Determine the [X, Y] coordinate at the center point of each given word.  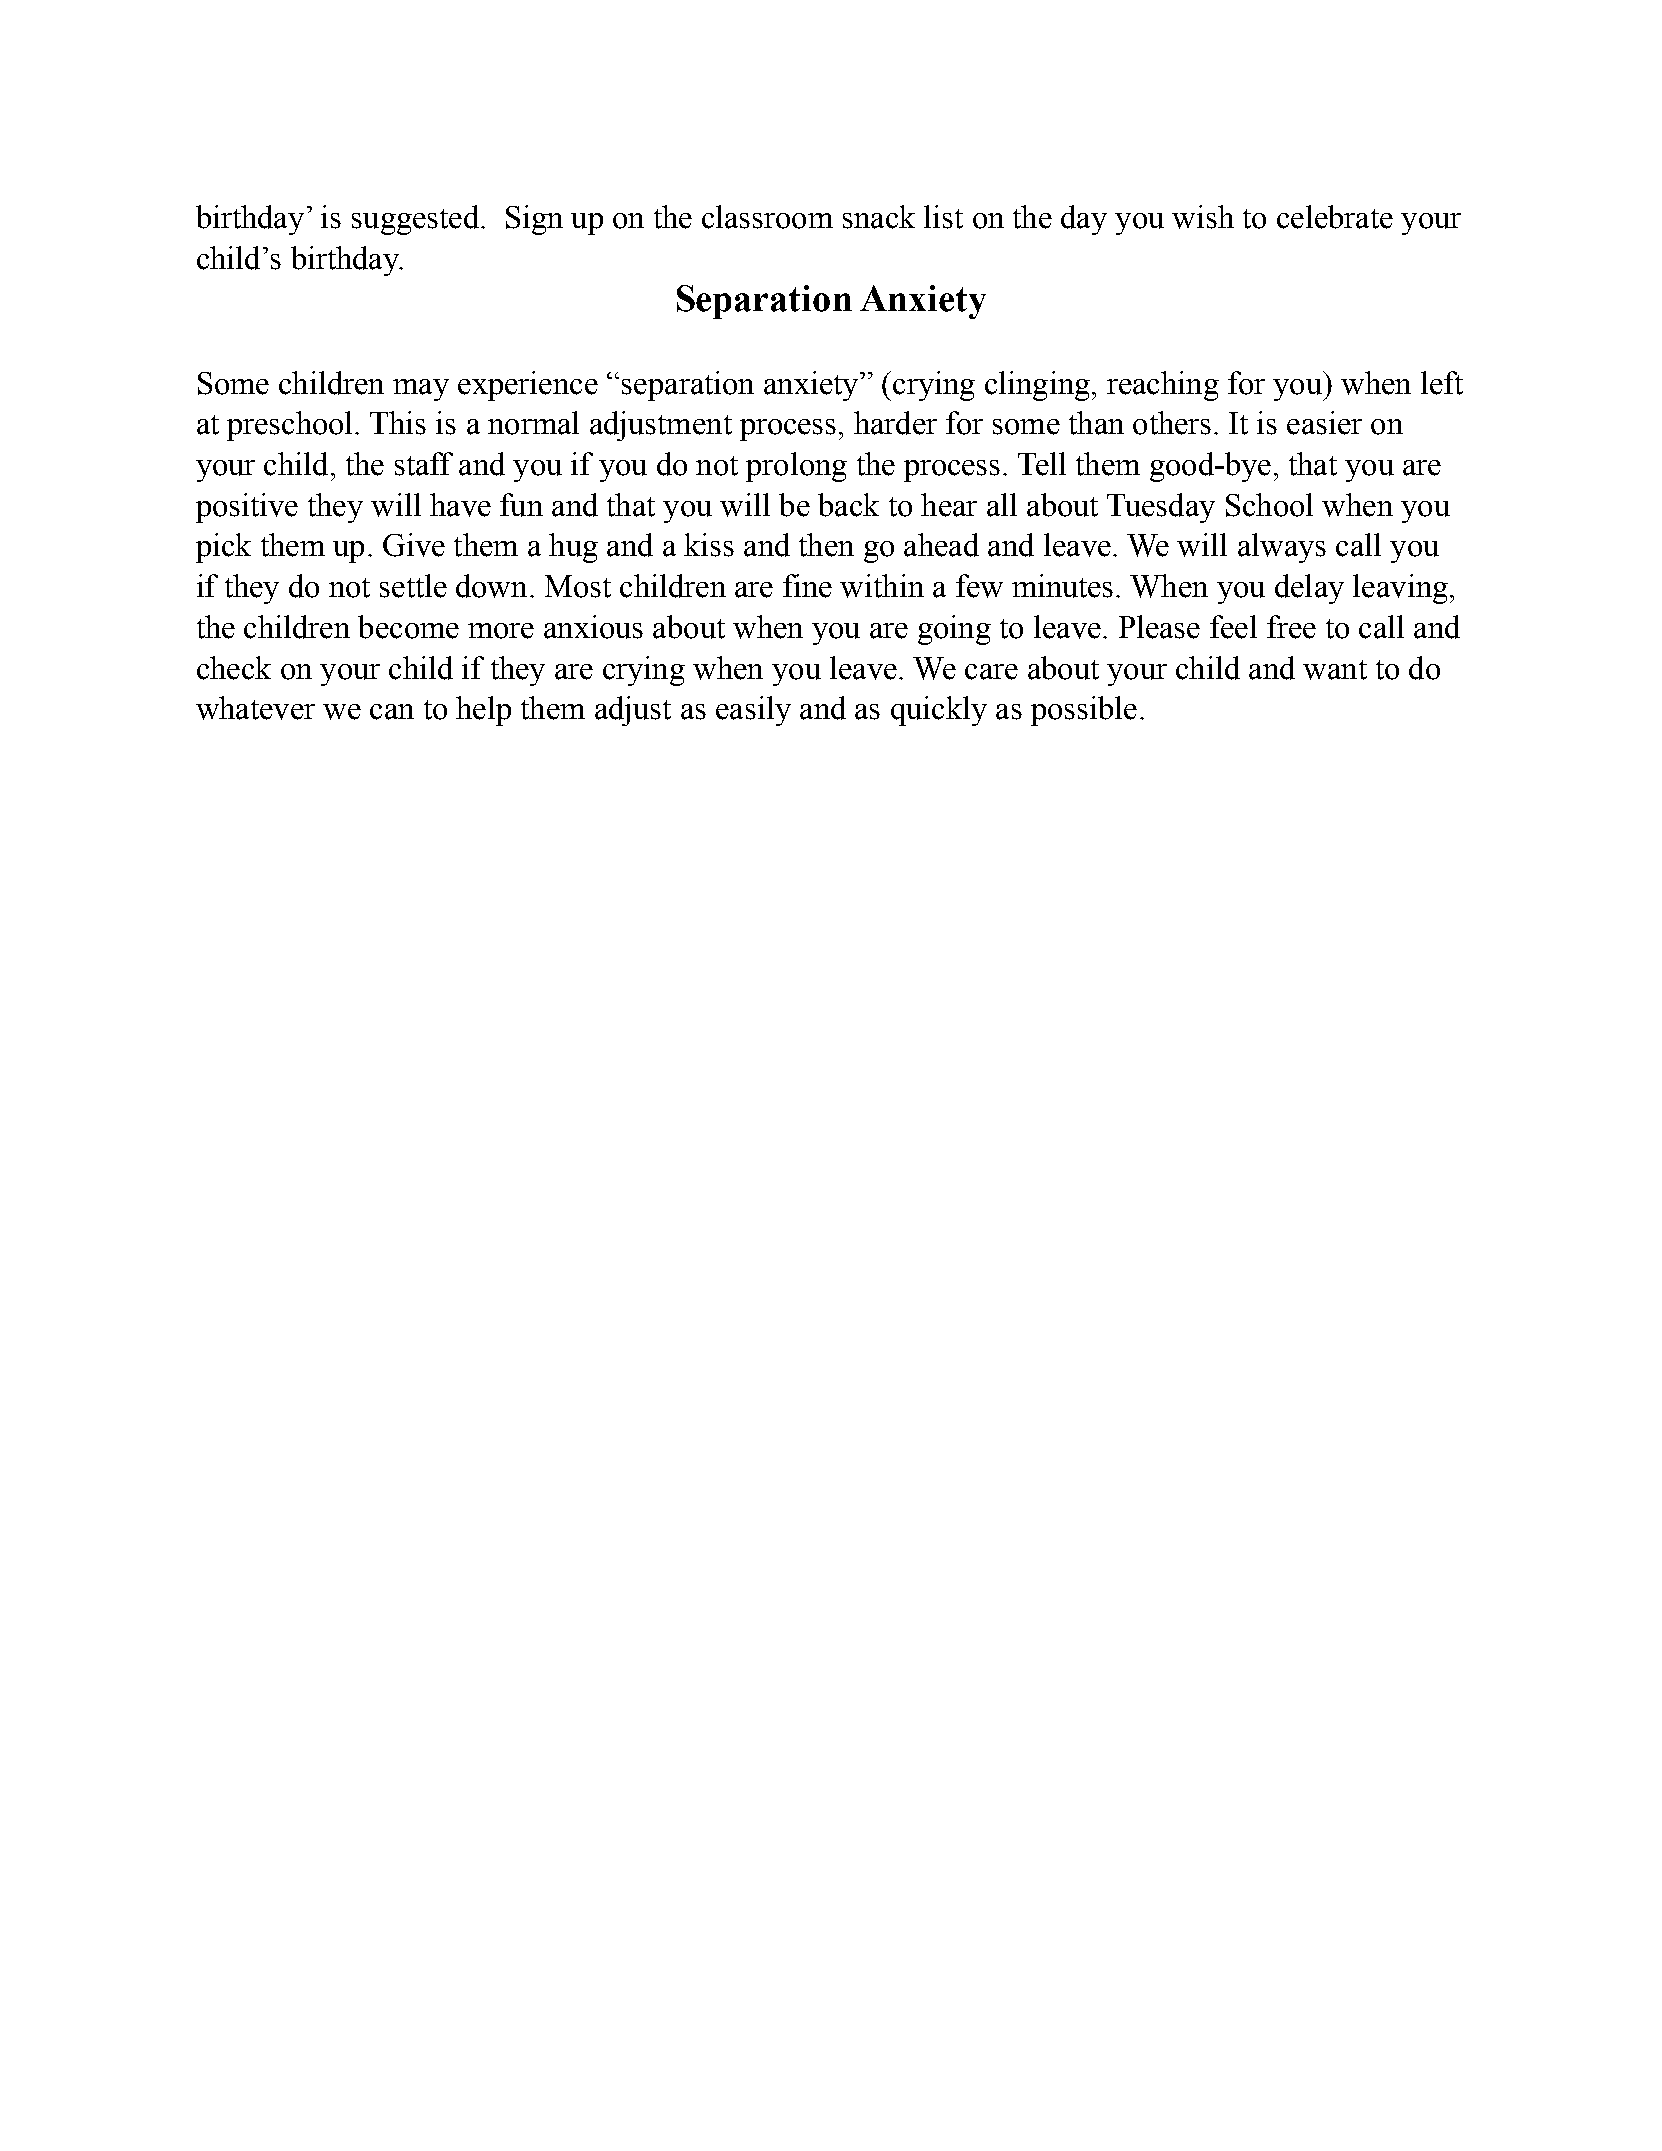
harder [895, 423]
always [1282, 548]
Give [414, 545]
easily [753, 711]
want [1335, 670]
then [826, 545]
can [392, 712]
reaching [1163, 386]
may [421, 390]
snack [879, 217]
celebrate [1335, 217]
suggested [417, 220]
